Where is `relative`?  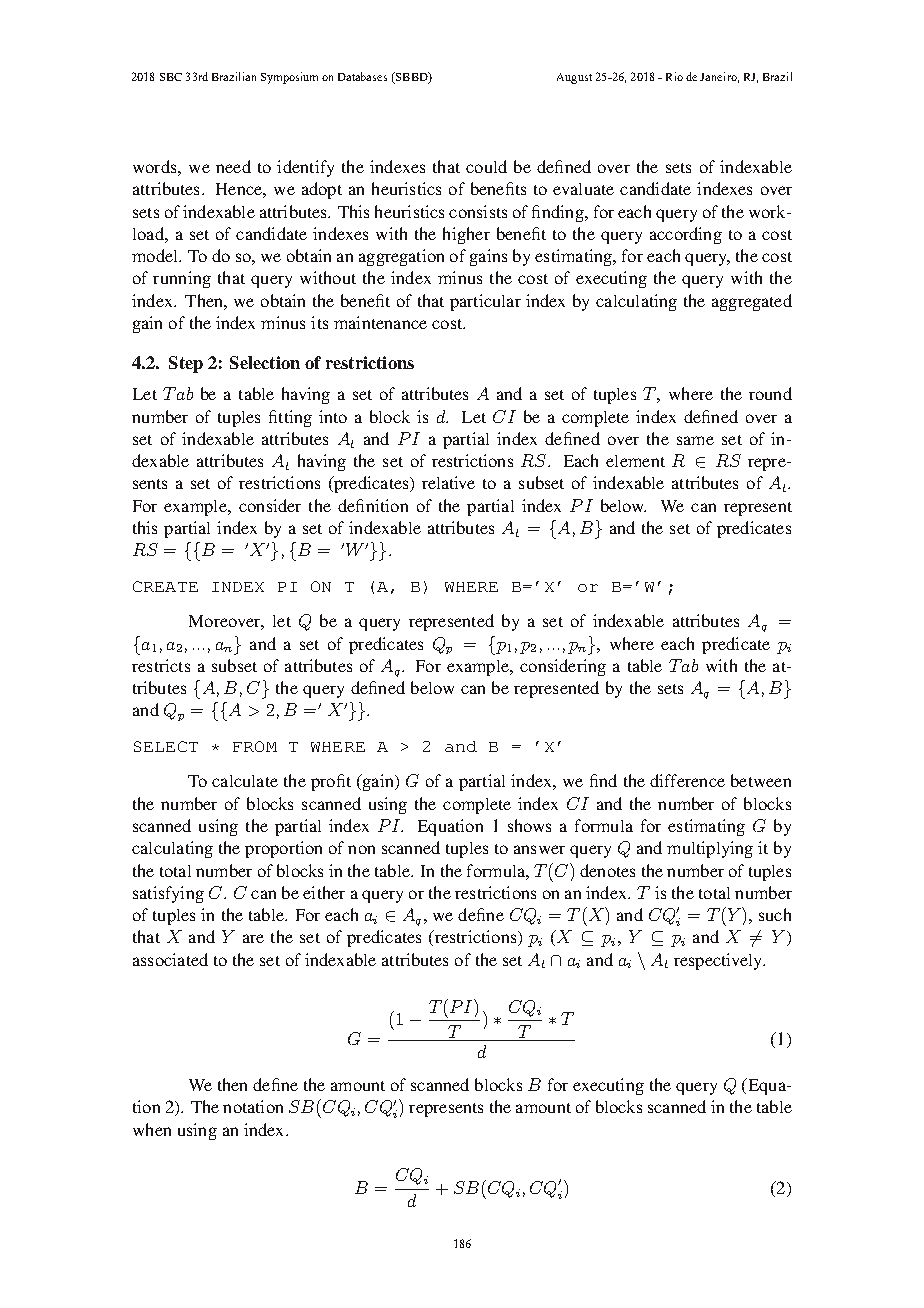 relative is located at coordinates (448, 482).
